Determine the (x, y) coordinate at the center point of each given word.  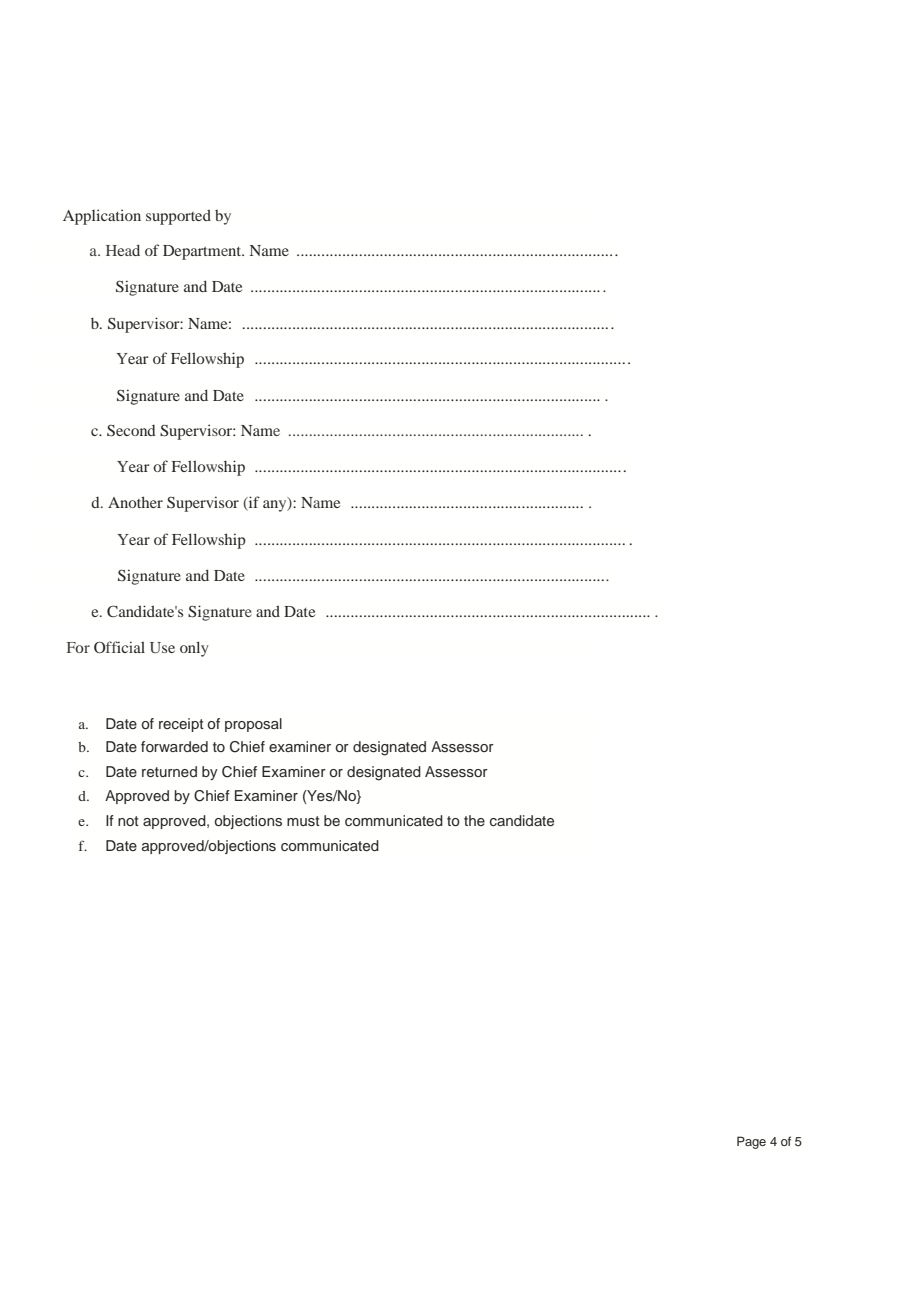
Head (123, 250)
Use (162, 647)
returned (169, 771)
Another (135, 502)
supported (178, 217)
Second (131, 430)
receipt (181, 725)
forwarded (174, 746)
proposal (253, 725)
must (303, 821)
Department (203, 252)
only (194, 649)
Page (751, 1142)
